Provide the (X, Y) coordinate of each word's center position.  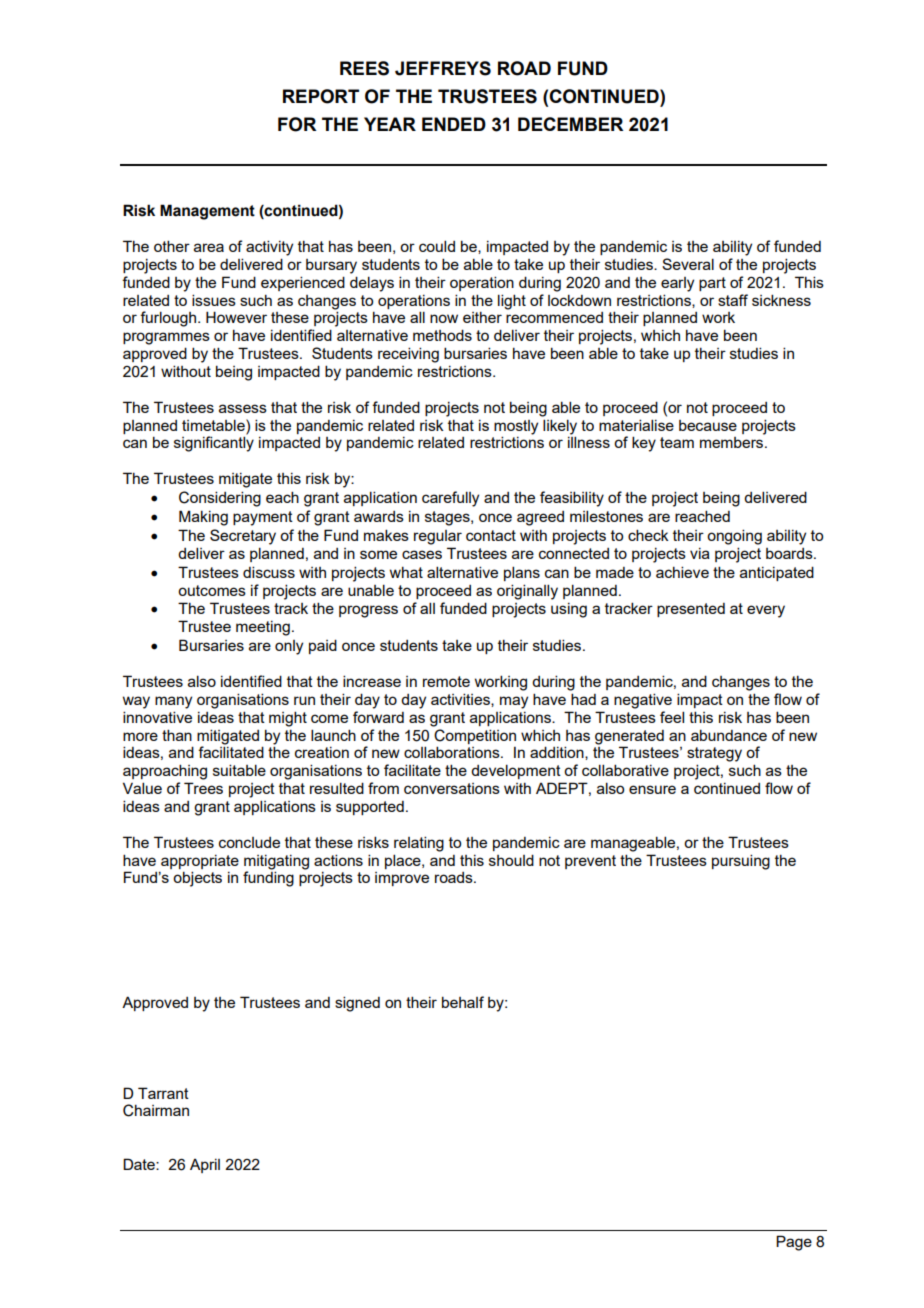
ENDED (454, 124)
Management (207, 212)
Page (794, 1243)
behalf (463, 1002)
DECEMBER (571, 124)
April (205, 1166)
